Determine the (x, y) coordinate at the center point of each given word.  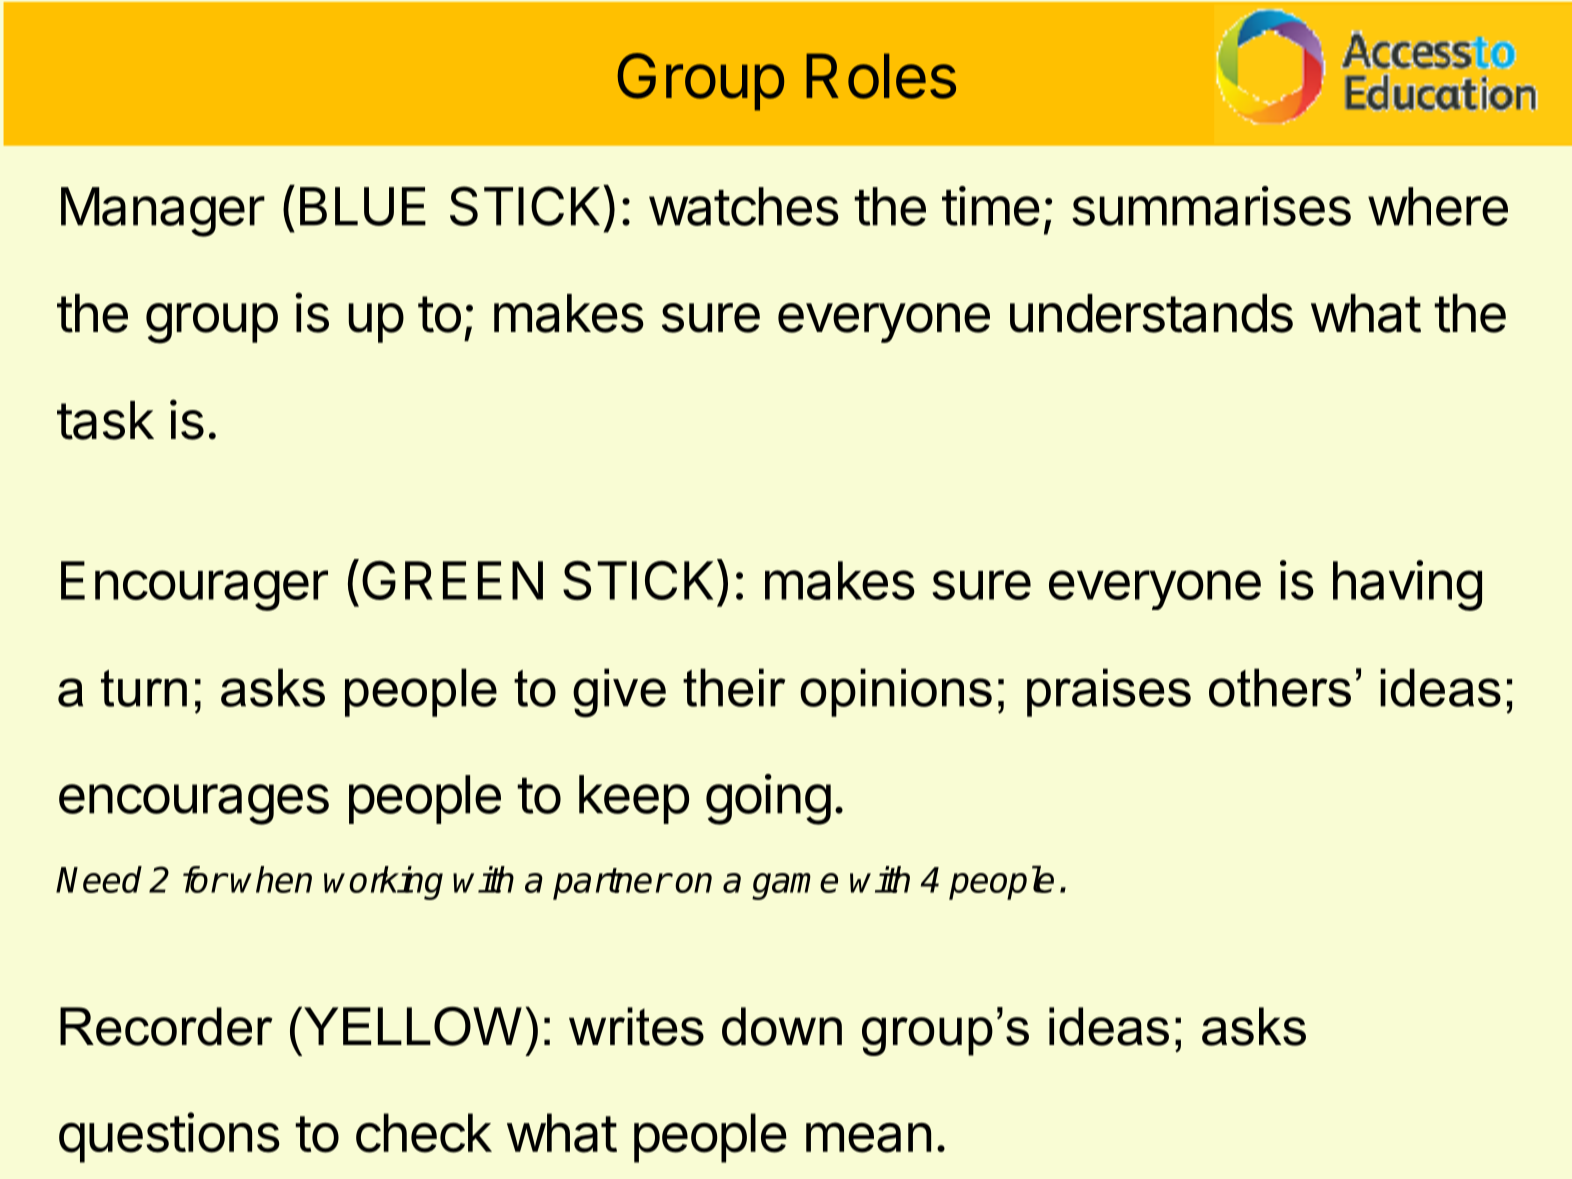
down (782, 1026)
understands (1151, 313)
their (734, 687)
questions (169, 1137)
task (105, 420)
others (1280, 687)
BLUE (363, 206)
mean (868, 1137)
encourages (194, 804)
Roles (881, 76)
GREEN (452, 580)
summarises (1211, 206)
